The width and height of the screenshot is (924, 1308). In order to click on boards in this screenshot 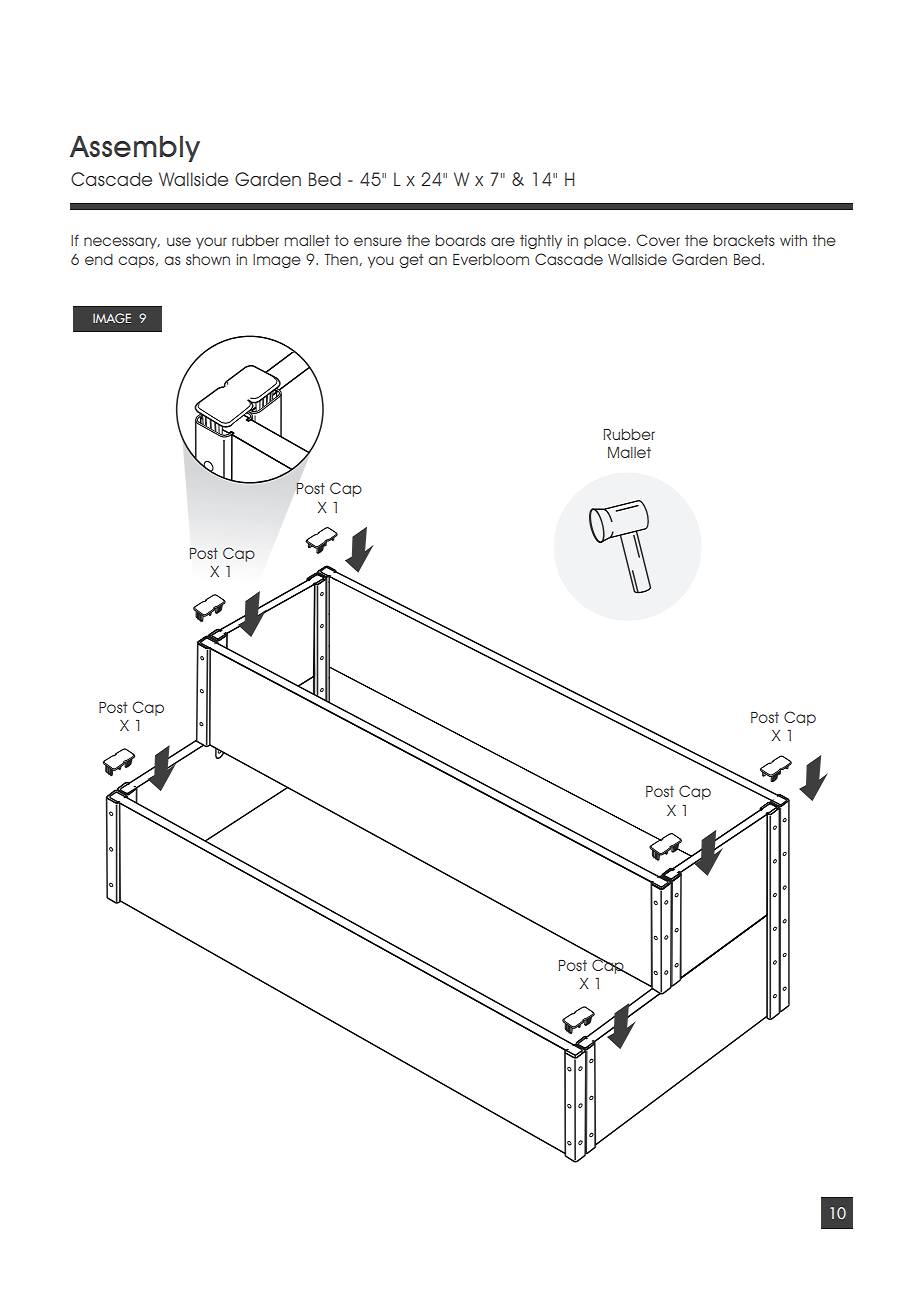, I will do `click(460, 240)`.
